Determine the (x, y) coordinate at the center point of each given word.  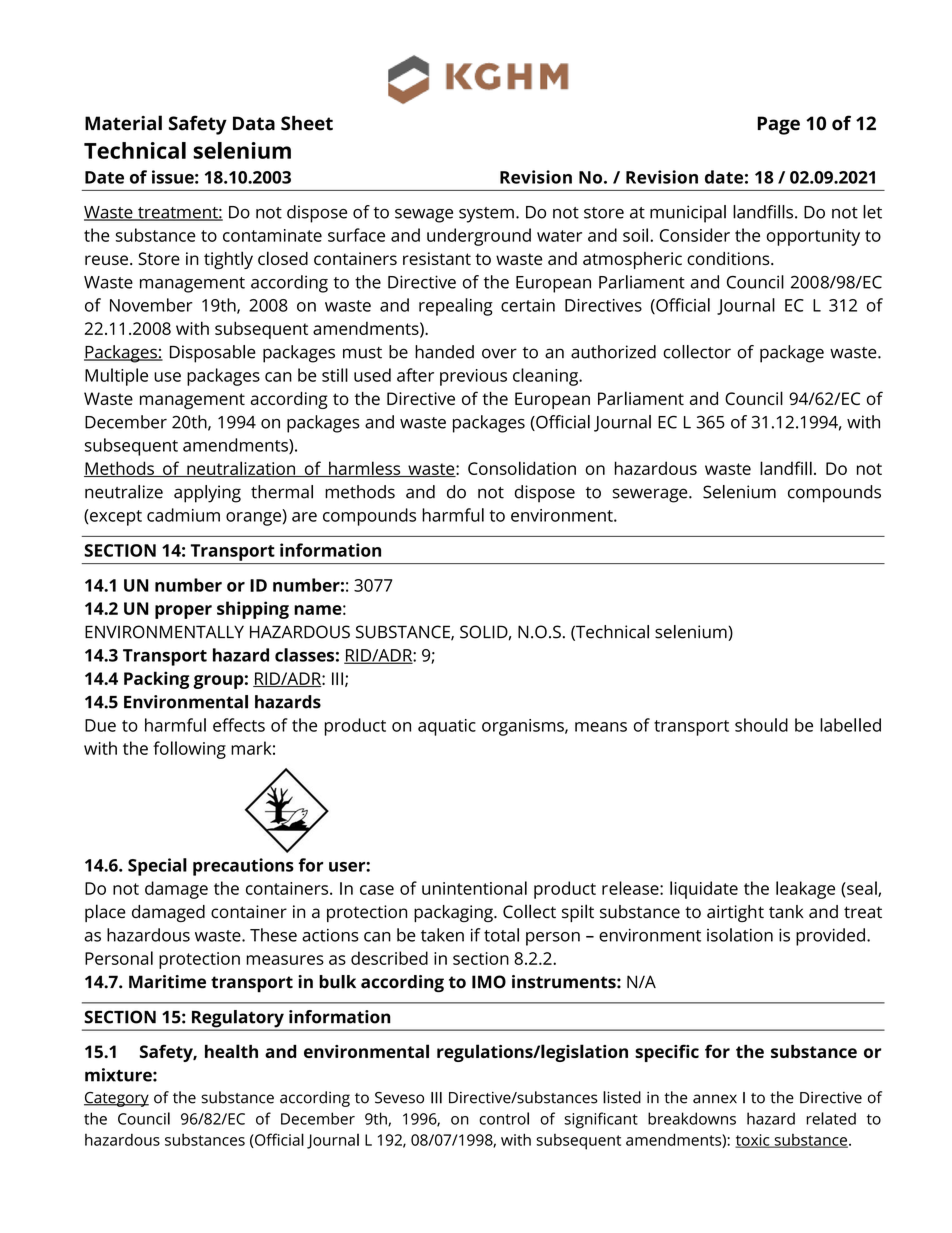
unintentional (474, 888)
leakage (805, 890)
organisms (524, 727)
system (486, 215)
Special (157, 867)
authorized (613, 352)
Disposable (213, 354)
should (761, 725)
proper (183, 612)
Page (778, 125)
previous (473, 377)
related (831, 1118)
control (504, 1118)
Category (116, 1099)
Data (254, 123)
